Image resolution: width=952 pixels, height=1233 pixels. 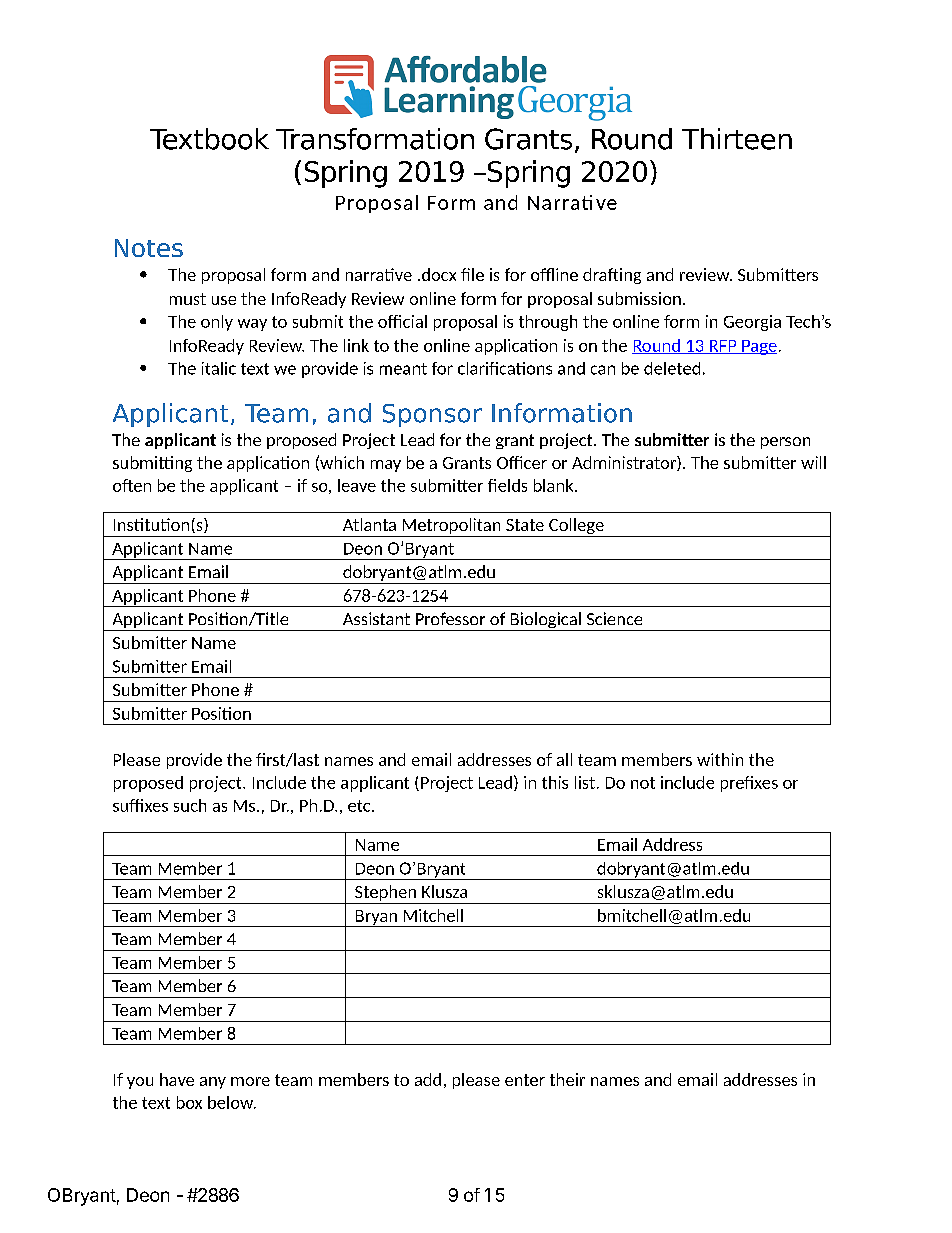 I want to click on enter, so click(x=525, y=1080).
